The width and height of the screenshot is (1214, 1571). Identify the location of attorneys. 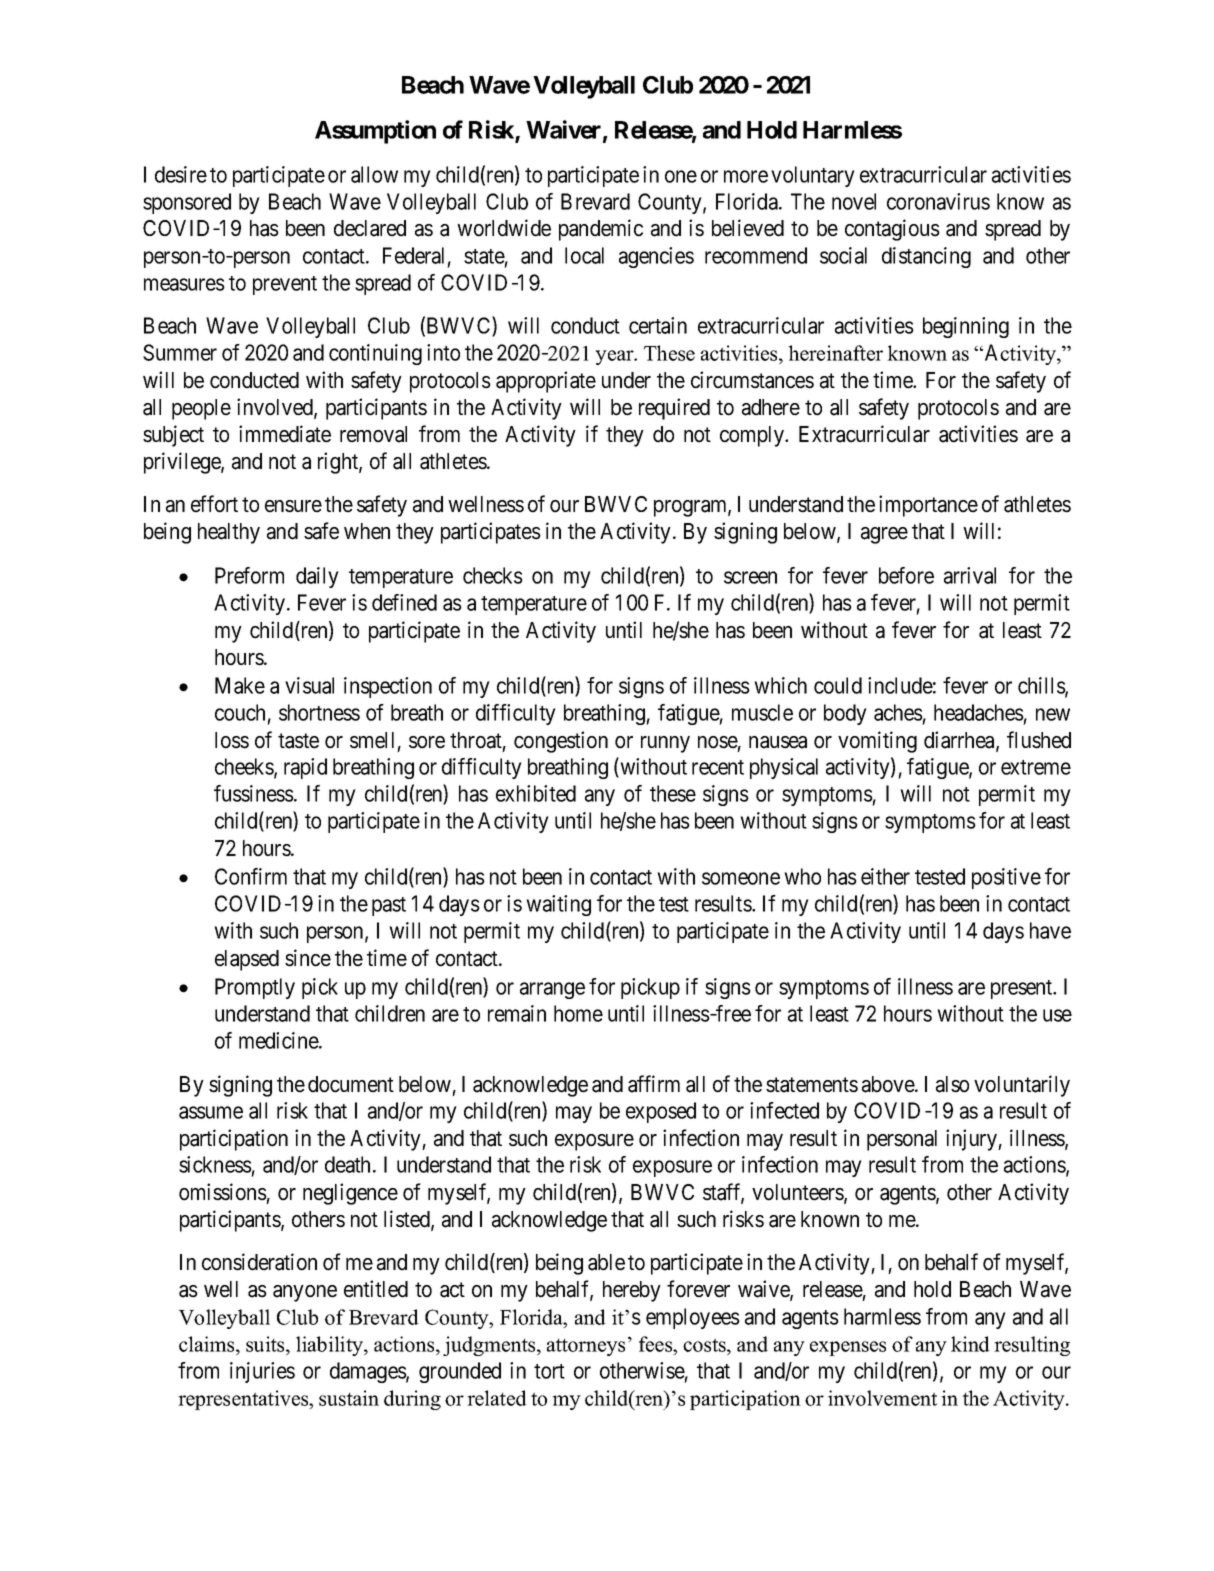
(586, 1347).
